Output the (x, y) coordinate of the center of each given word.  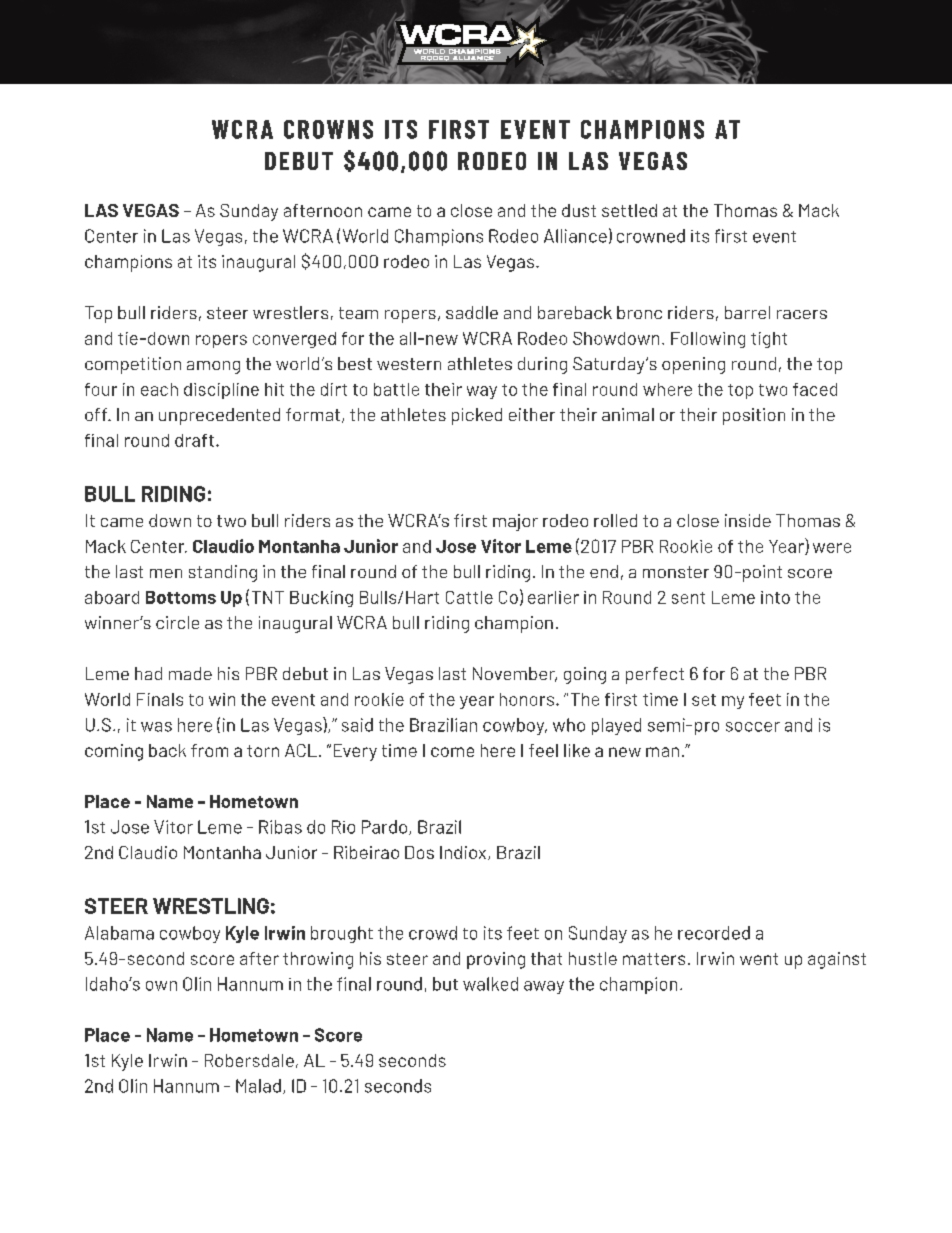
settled (629, 210)
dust (579, 210)
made (190, 673)
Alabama (119, 933)
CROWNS (328, 129)
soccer (753, 727)
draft (194, 440)
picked (477, 416)
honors (527, 699)
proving (496, 960)
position (754, 416)
